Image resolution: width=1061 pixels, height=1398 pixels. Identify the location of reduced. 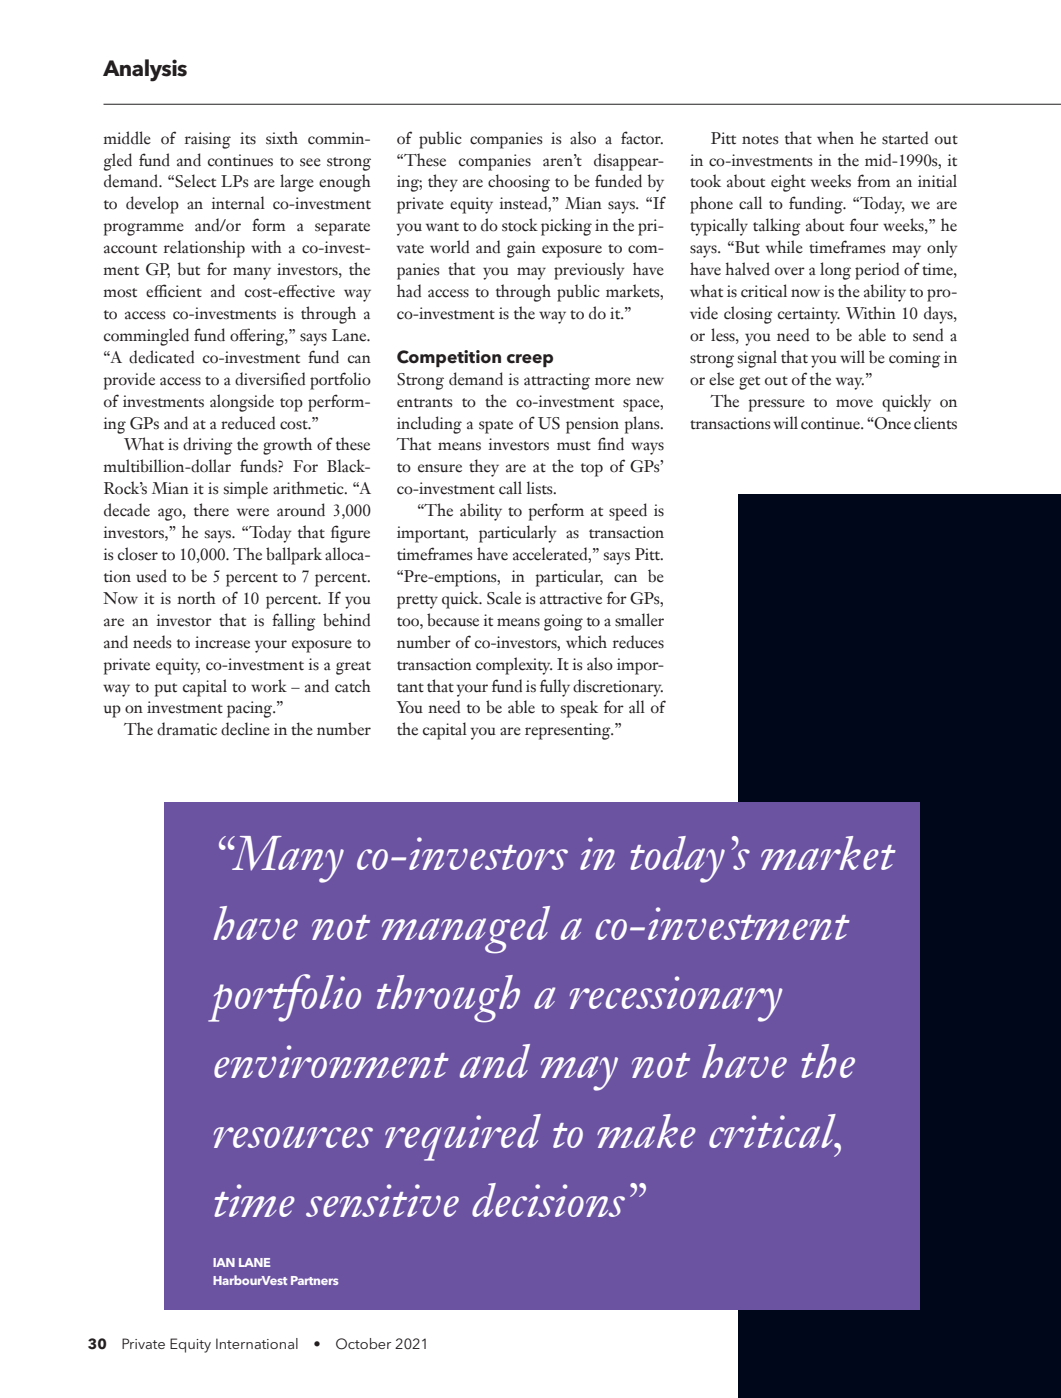
(248, 423).
